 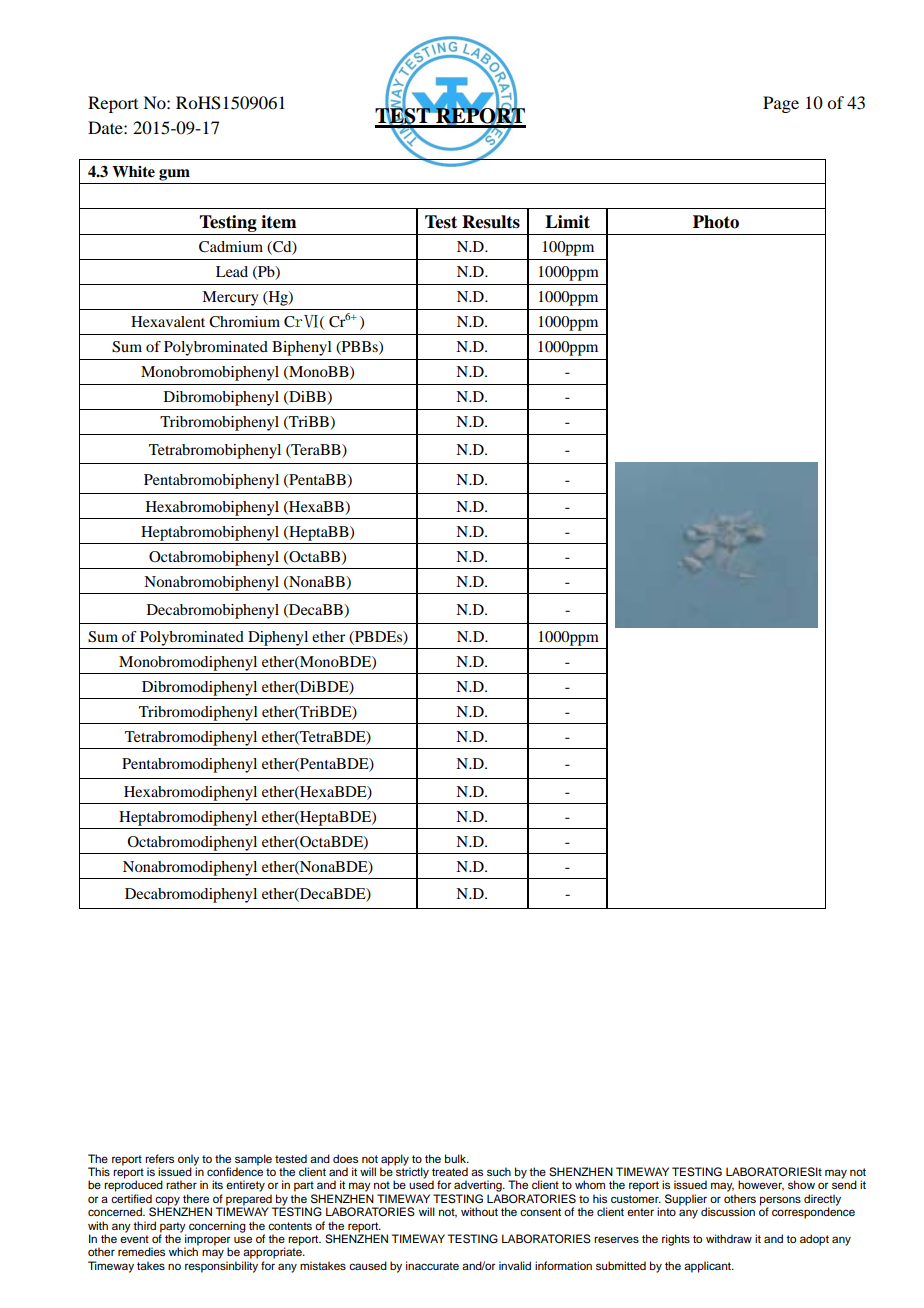 What do you see at coordinates (432, 1265) in the document?
I see `inaccurate` at bounding box center [432, 1265].
